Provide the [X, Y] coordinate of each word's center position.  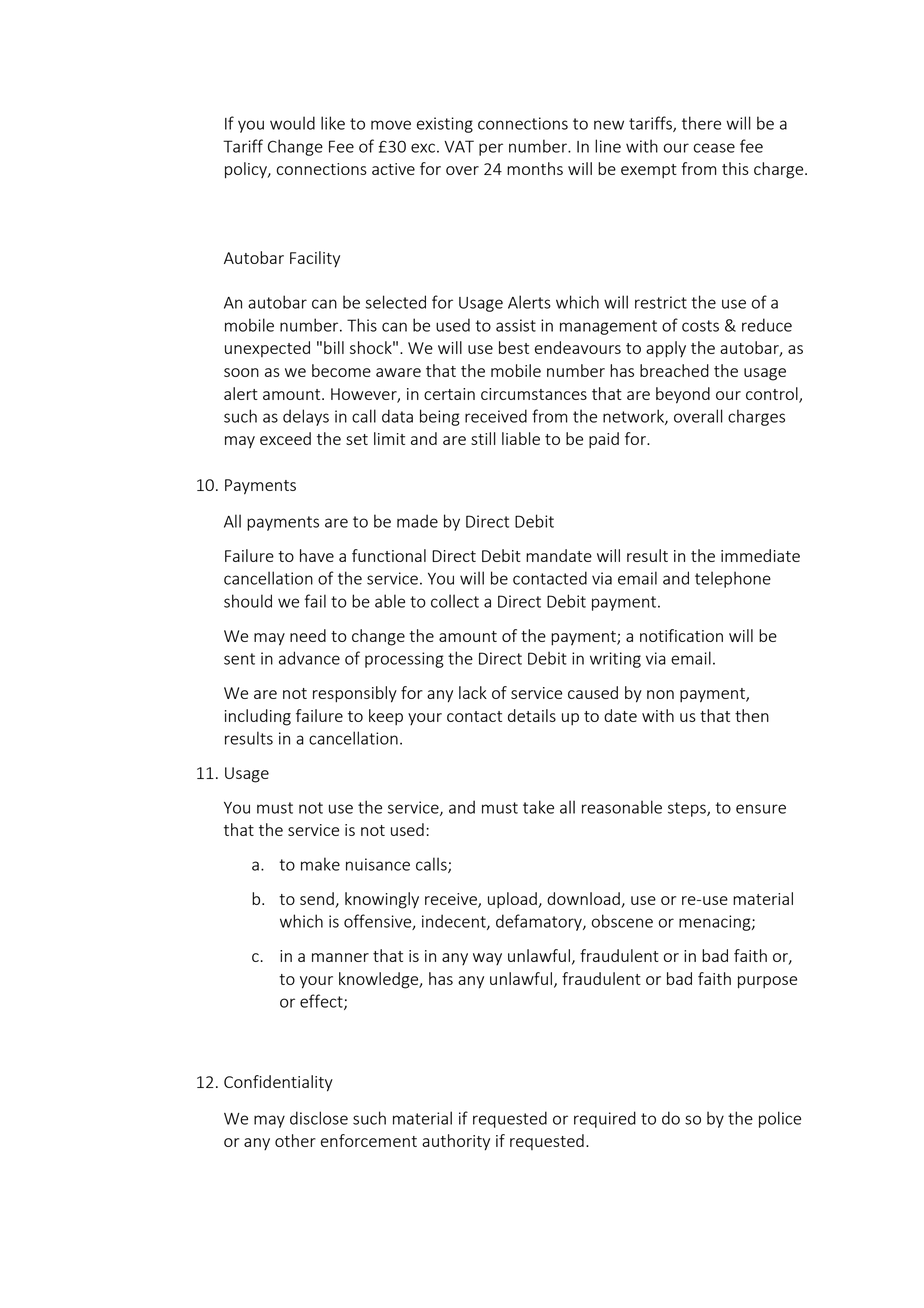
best [514, 347]
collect [455, 601]
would [292, 123]
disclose [319, 1118]
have [317, 555]
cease [714, 148]
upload [513, 900]
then [752, 715]
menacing [716, 923]
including [258, 717]
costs [700, 326]
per [491, 149]
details [532, 715]
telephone [733, 579]
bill [334, 347]
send [317, 898]
